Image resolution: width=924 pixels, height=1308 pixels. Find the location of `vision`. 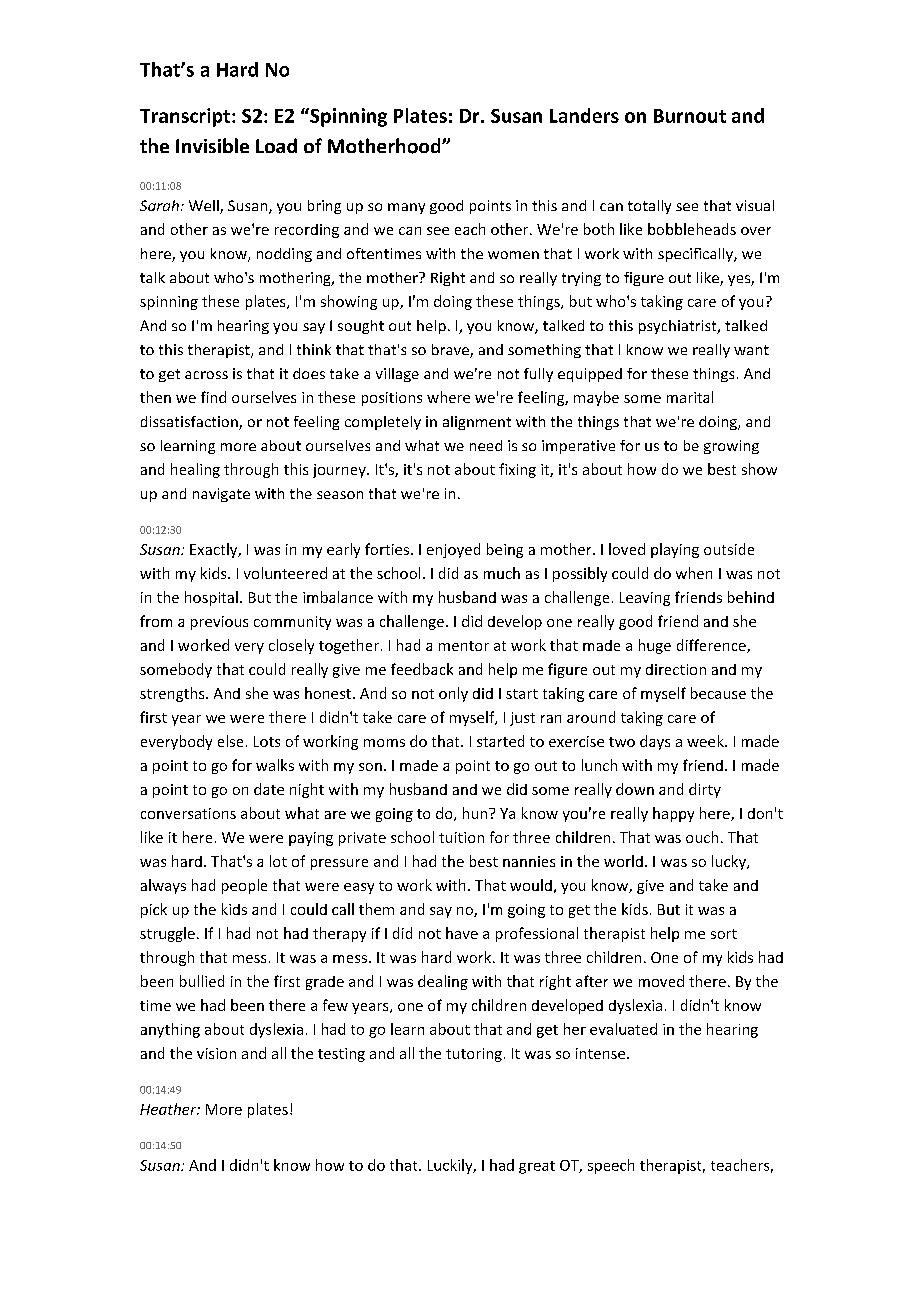

vision is located at coordinates (216, 1053).
